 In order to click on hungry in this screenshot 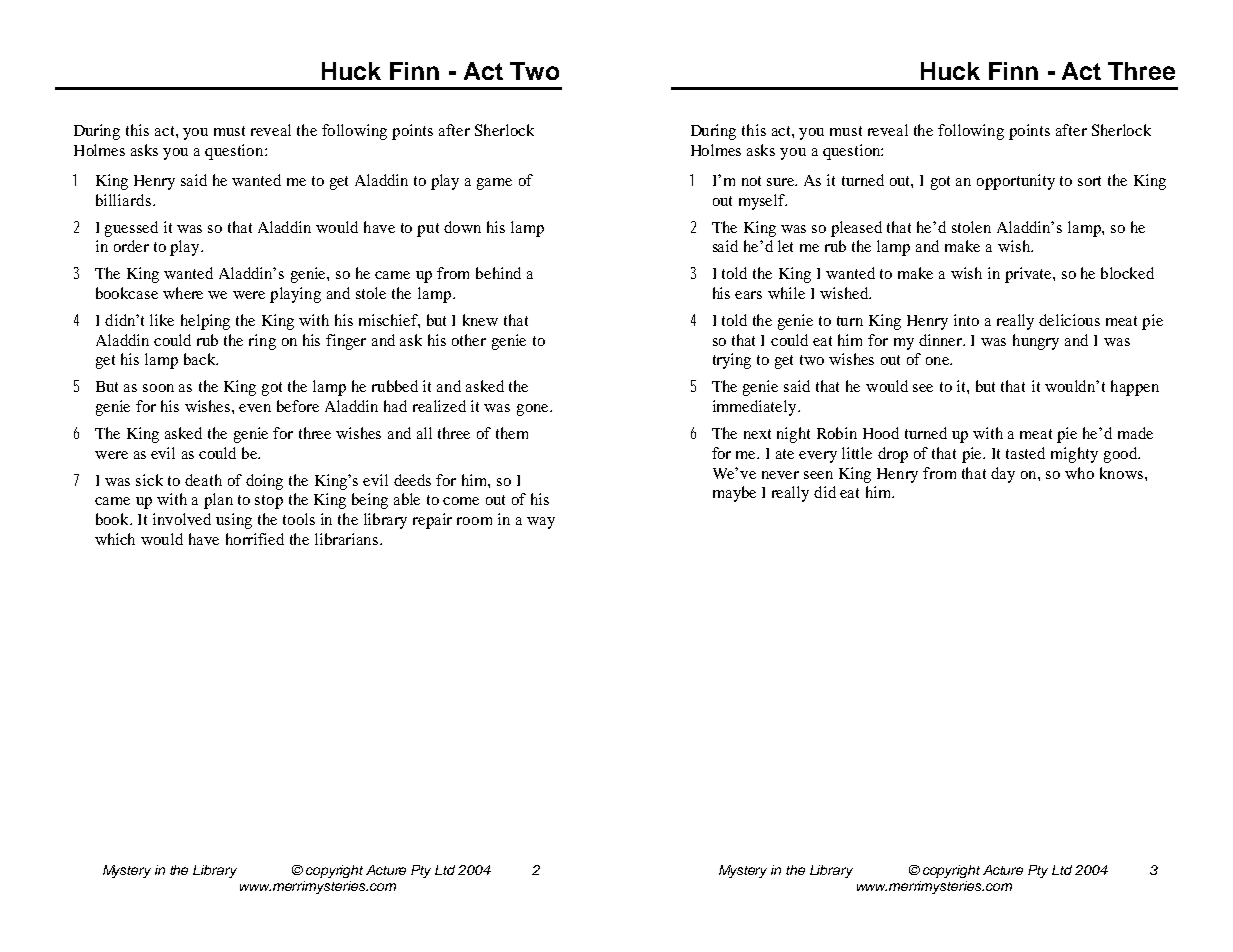, I will do `click(1036, 342)`.
